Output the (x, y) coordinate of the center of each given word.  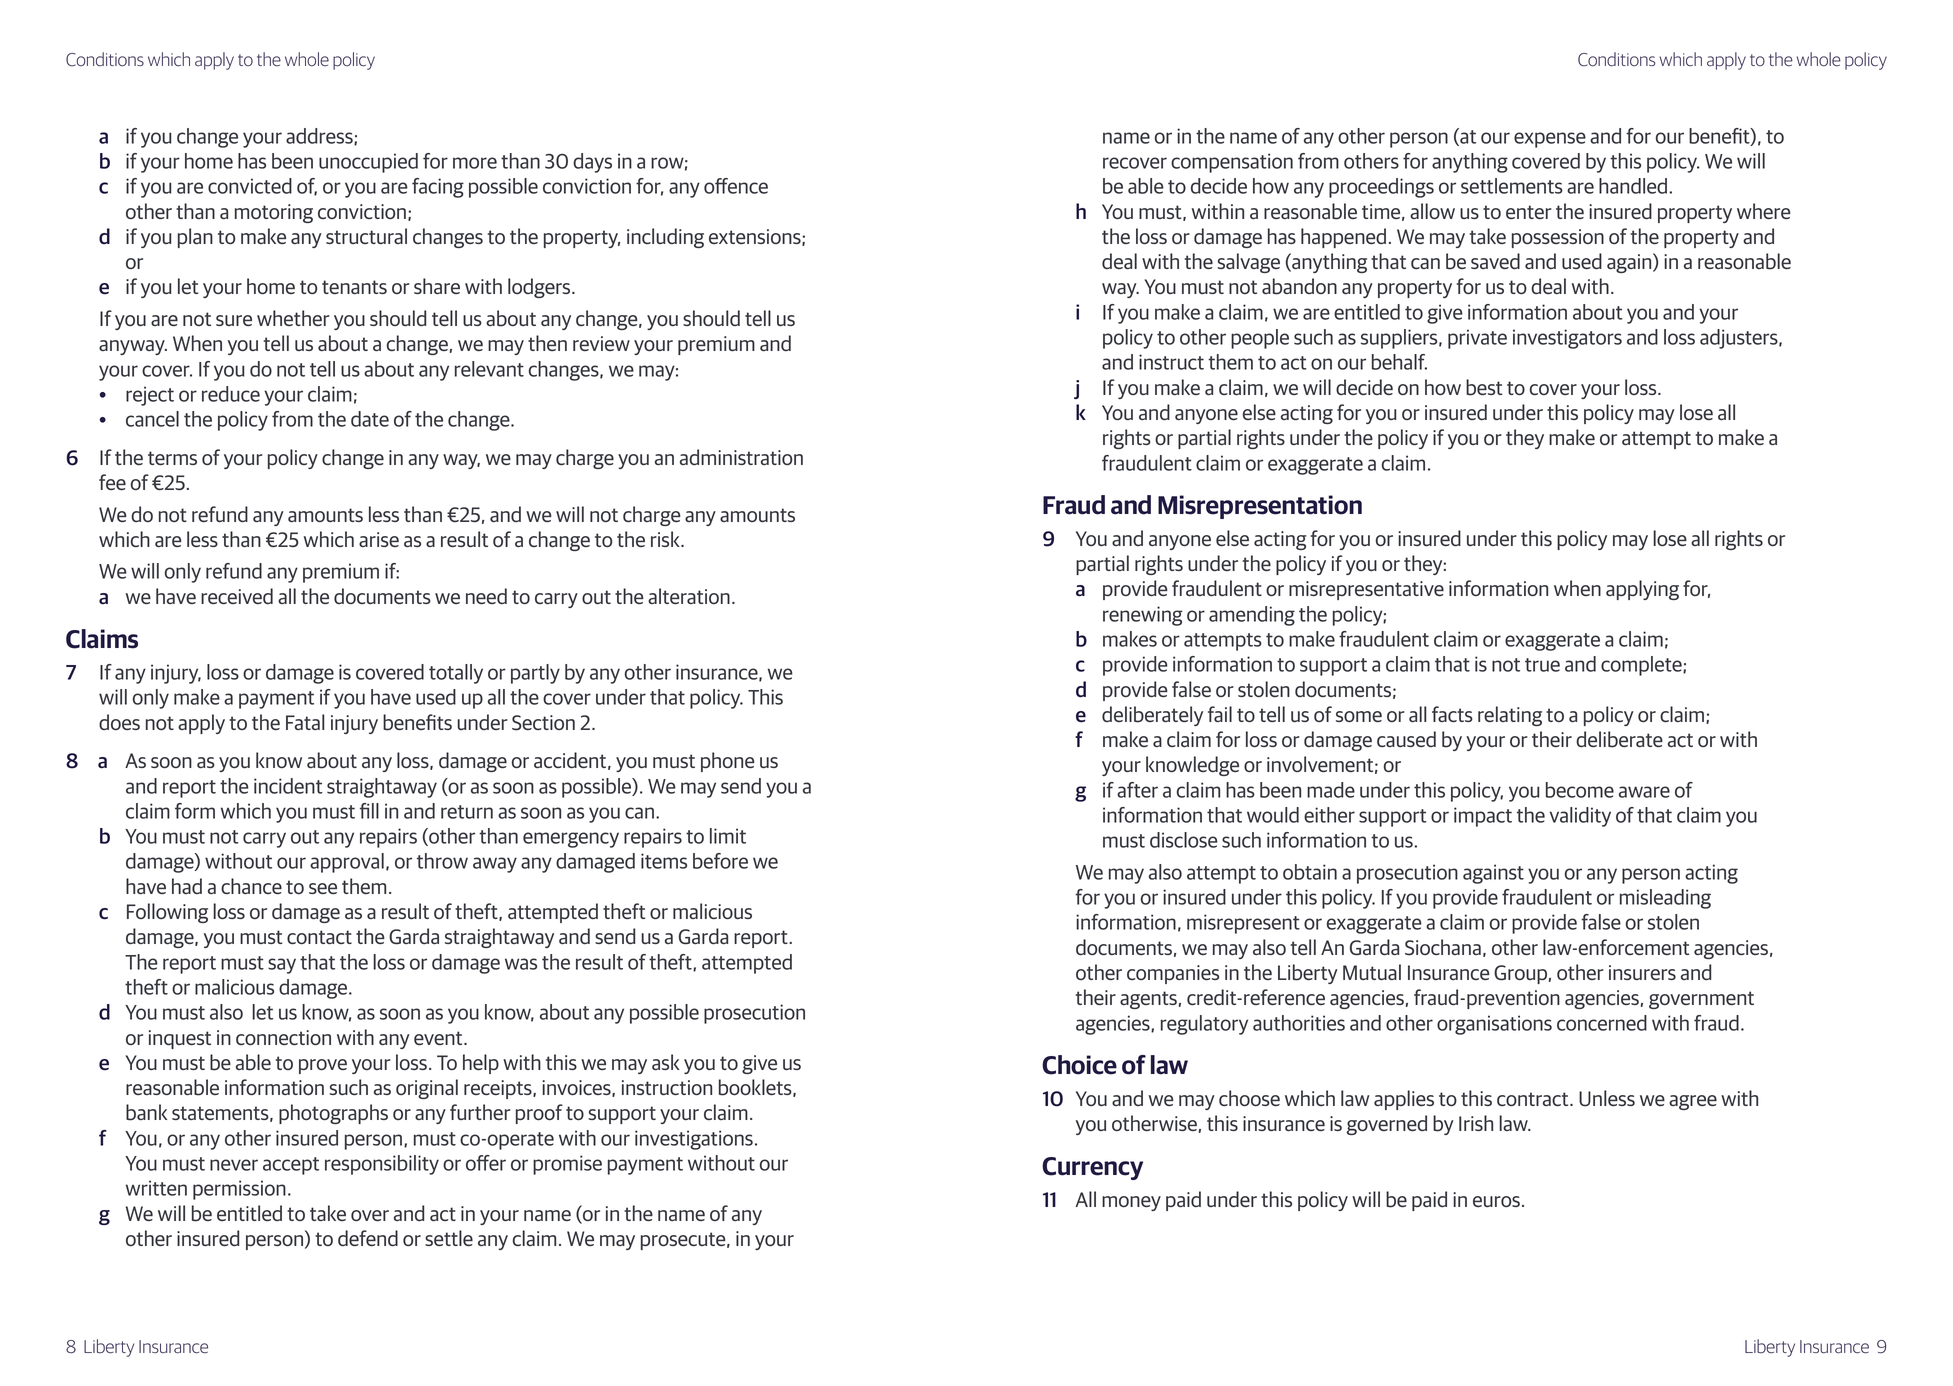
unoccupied (368, 163)
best (1484, 387)
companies (1173, 974)
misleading (1665, 899)
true (1542, 665)
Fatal (305, 722)
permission (239, 1190)
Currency (1092, 1168)
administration (741, 457)
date (370, 419)
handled (1633, 186)
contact (319, 937)
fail (1220, 714)
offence (736, 186)
